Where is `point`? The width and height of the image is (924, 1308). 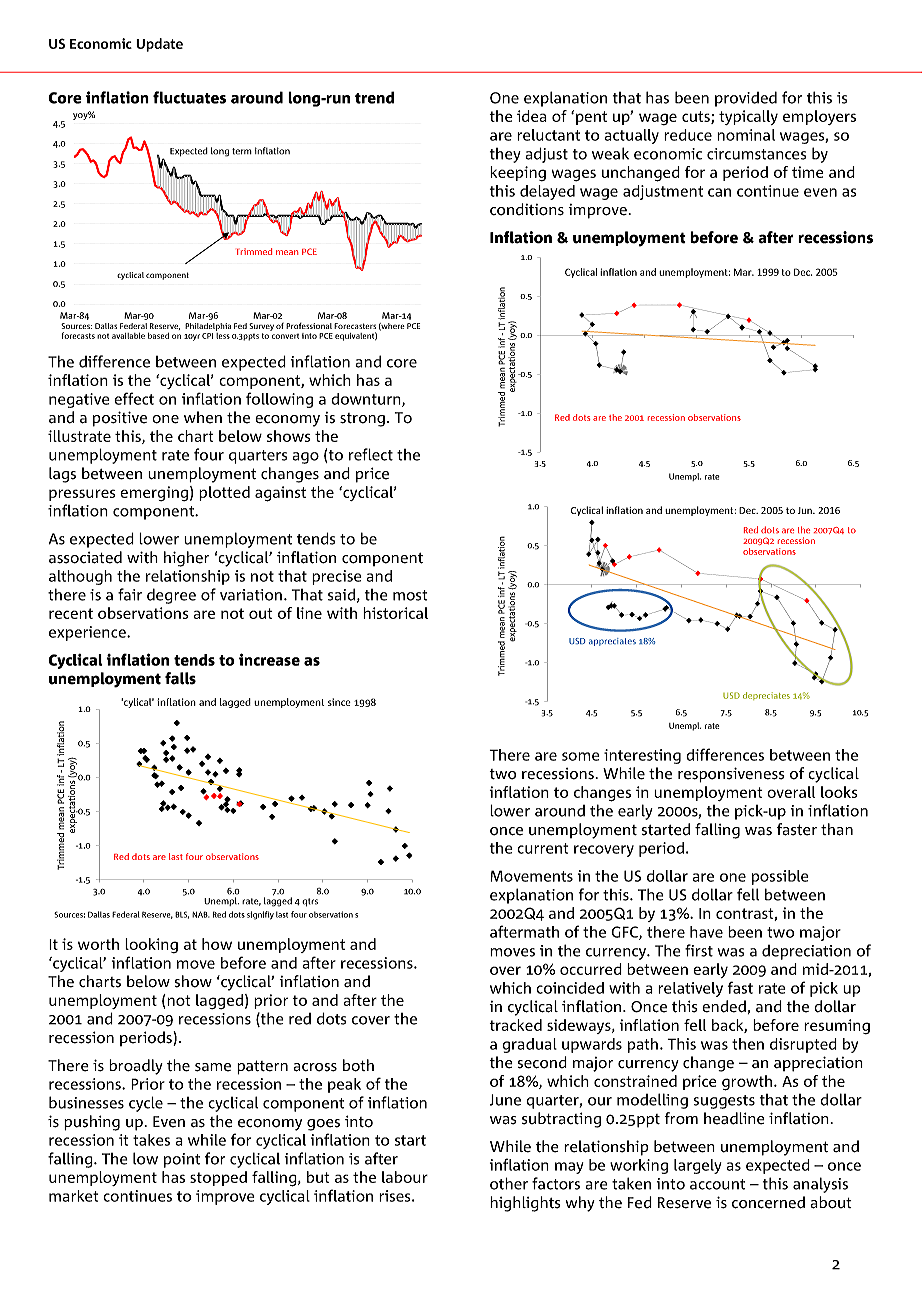
point is located at coordinates (182, 1160).
